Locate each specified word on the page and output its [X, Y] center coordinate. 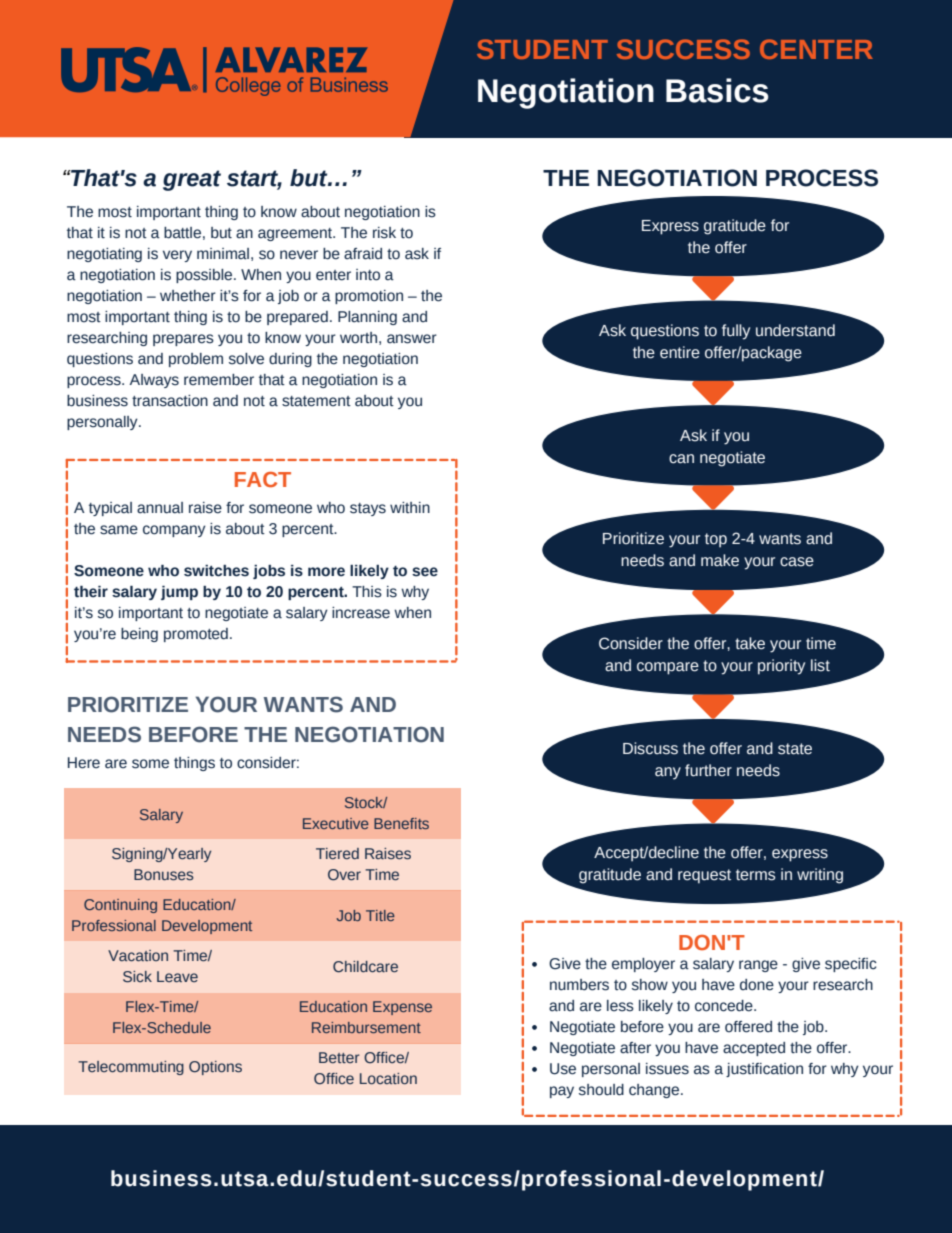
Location [388, 1078]
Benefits [401, 823]
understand [795, 330]
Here [84, 763]
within [410, 507]
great [192, 180]
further [708, 770]
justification [764, 1070]
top [716, 540]
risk [384, 233]
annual [160, 508]
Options [215, 1068]
